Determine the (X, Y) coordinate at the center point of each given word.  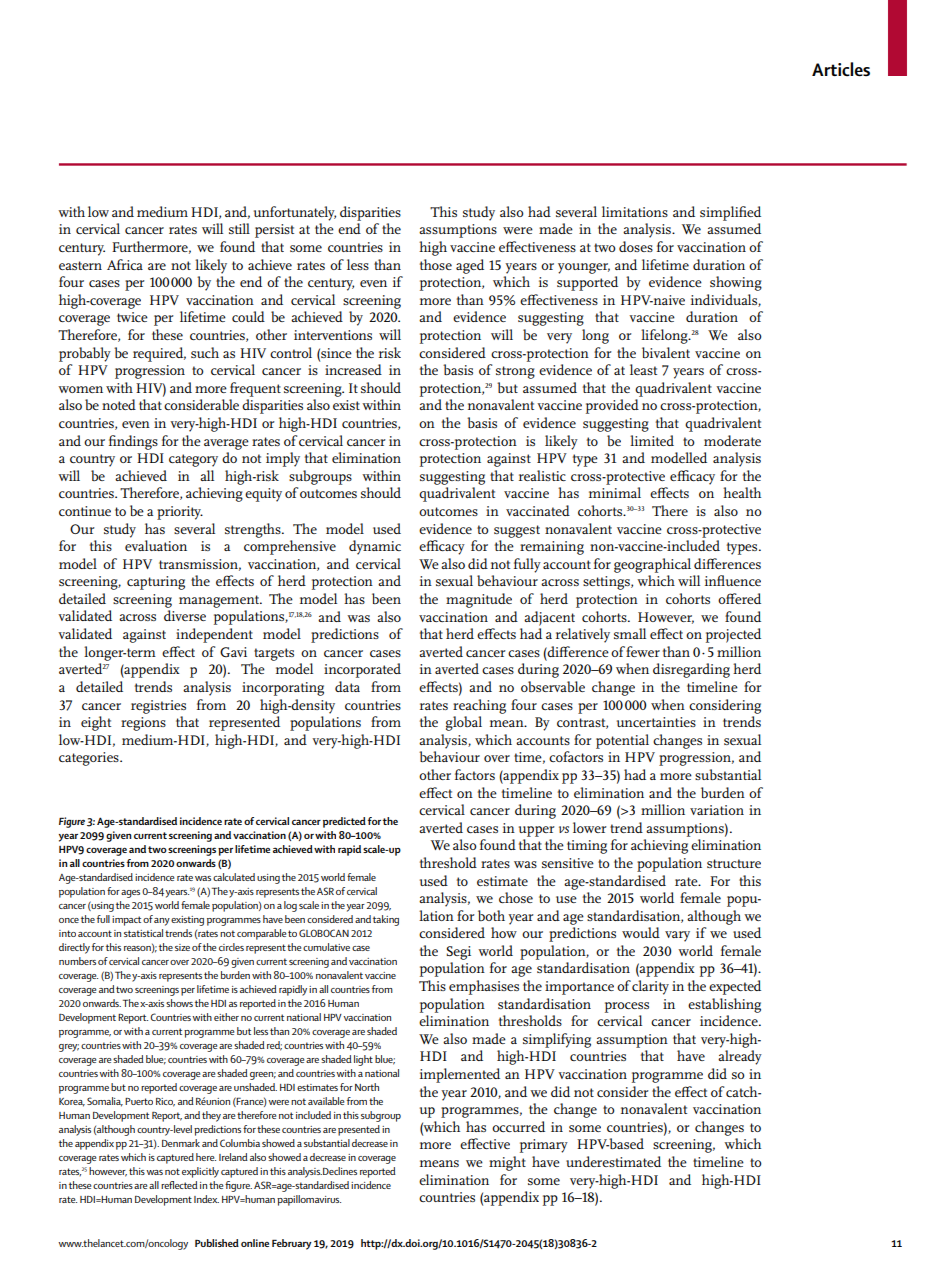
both (491, 915)
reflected (179, 1185)
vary (677, 936)
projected (733, 635)
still (239, 228)
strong (515, 372)
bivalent (666, 352)
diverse (185, 615)
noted (119, 404)
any (162, 922)
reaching (479, 706)
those (436, 264)
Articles (841, 69)
